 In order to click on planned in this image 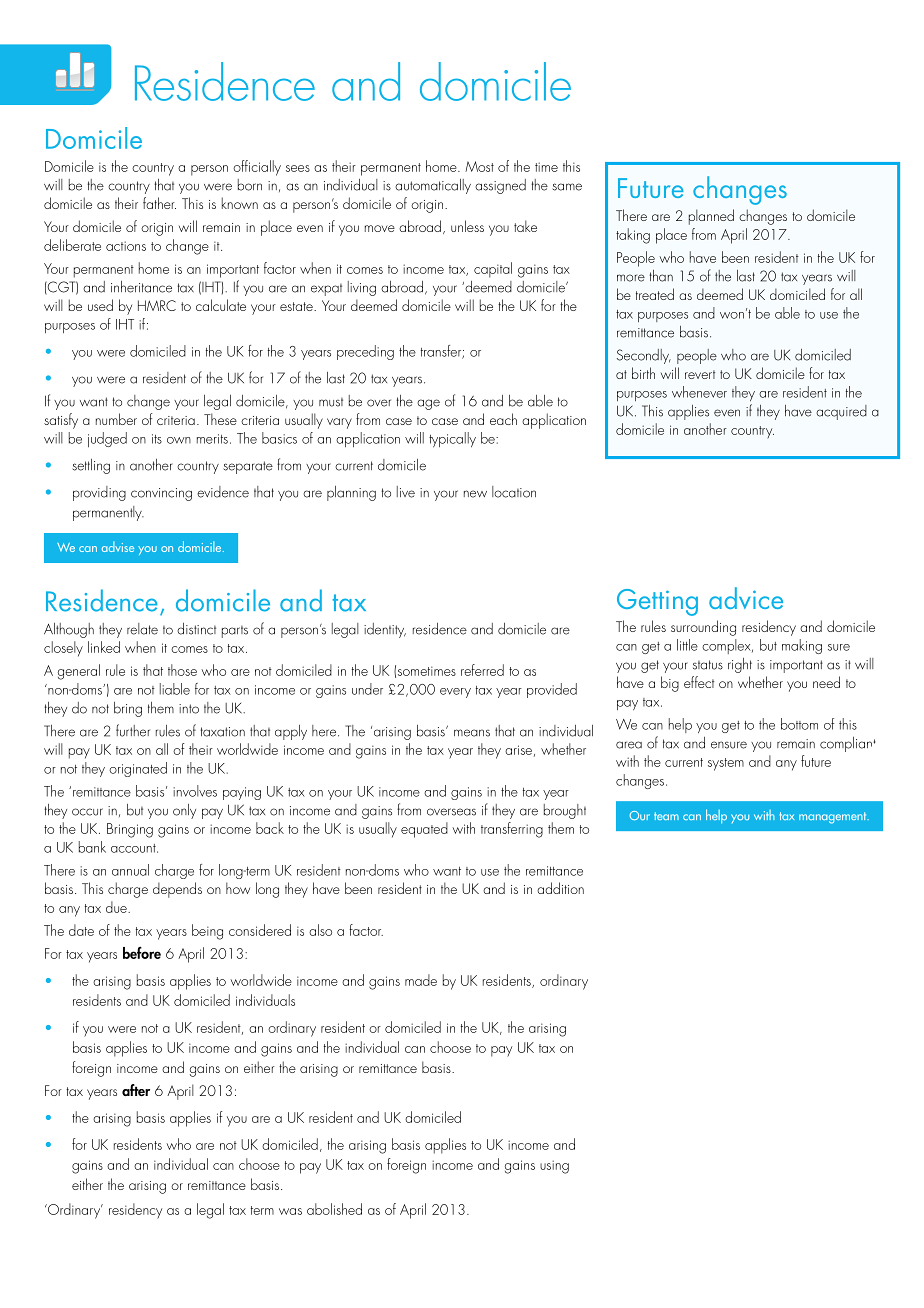, I will do `click(711, 217)`.
